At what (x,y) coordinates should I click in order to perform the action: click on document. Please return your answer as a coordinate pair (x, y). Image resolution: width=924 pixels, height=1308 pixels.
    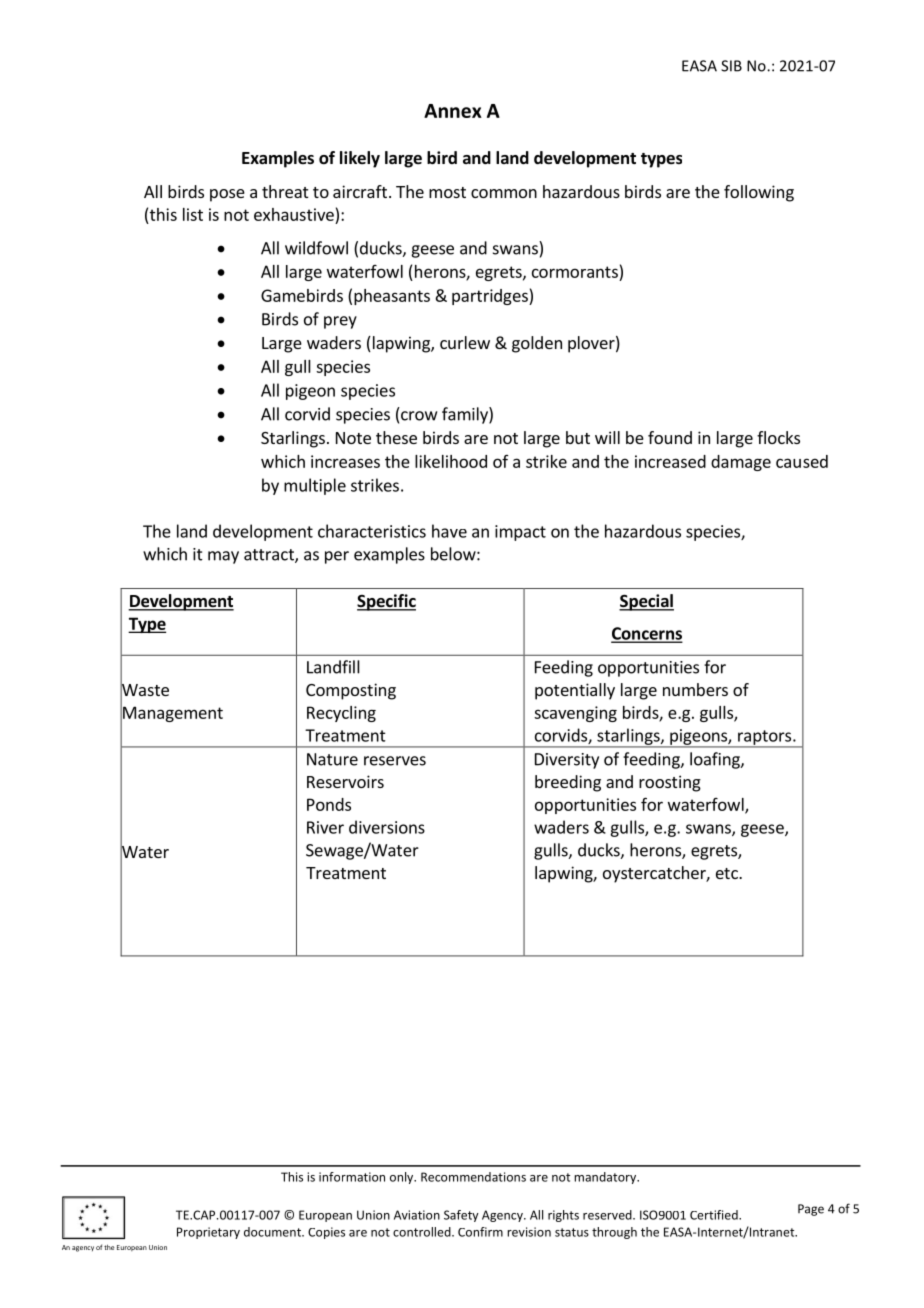
    Looking at the image, I should click on (273, 1232).
